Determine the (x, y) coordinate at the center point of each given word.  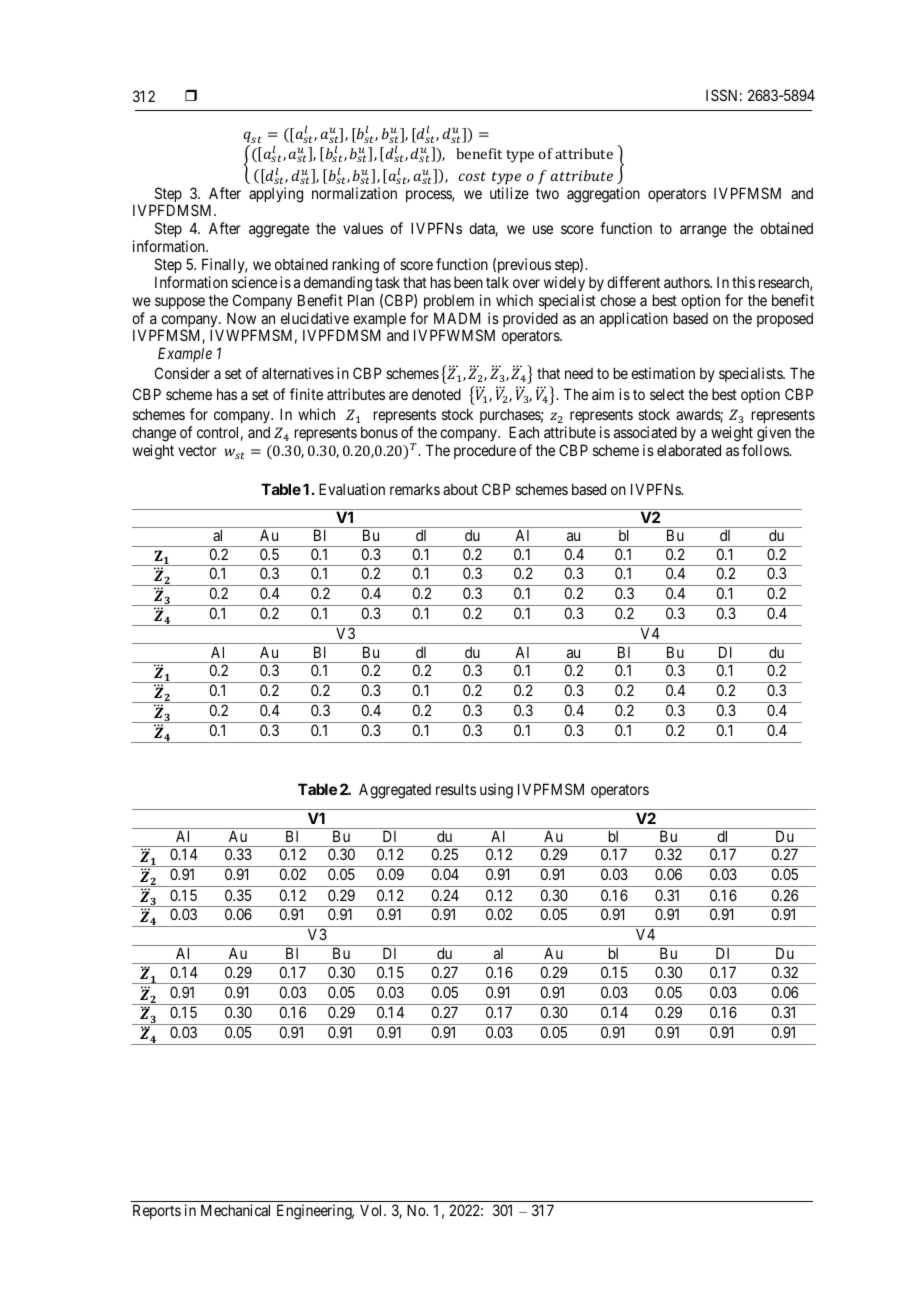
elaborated (689, 450)
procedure (485, 451)
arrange (703, 231)
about (460, 489)
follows (766, 450)
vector (197, 450)
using (496, 791)
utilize (509, 193)
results (456, 789)
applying (276, 195)
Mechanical (235, 1210)
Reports (157, 1211)
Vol (372, 1210)
